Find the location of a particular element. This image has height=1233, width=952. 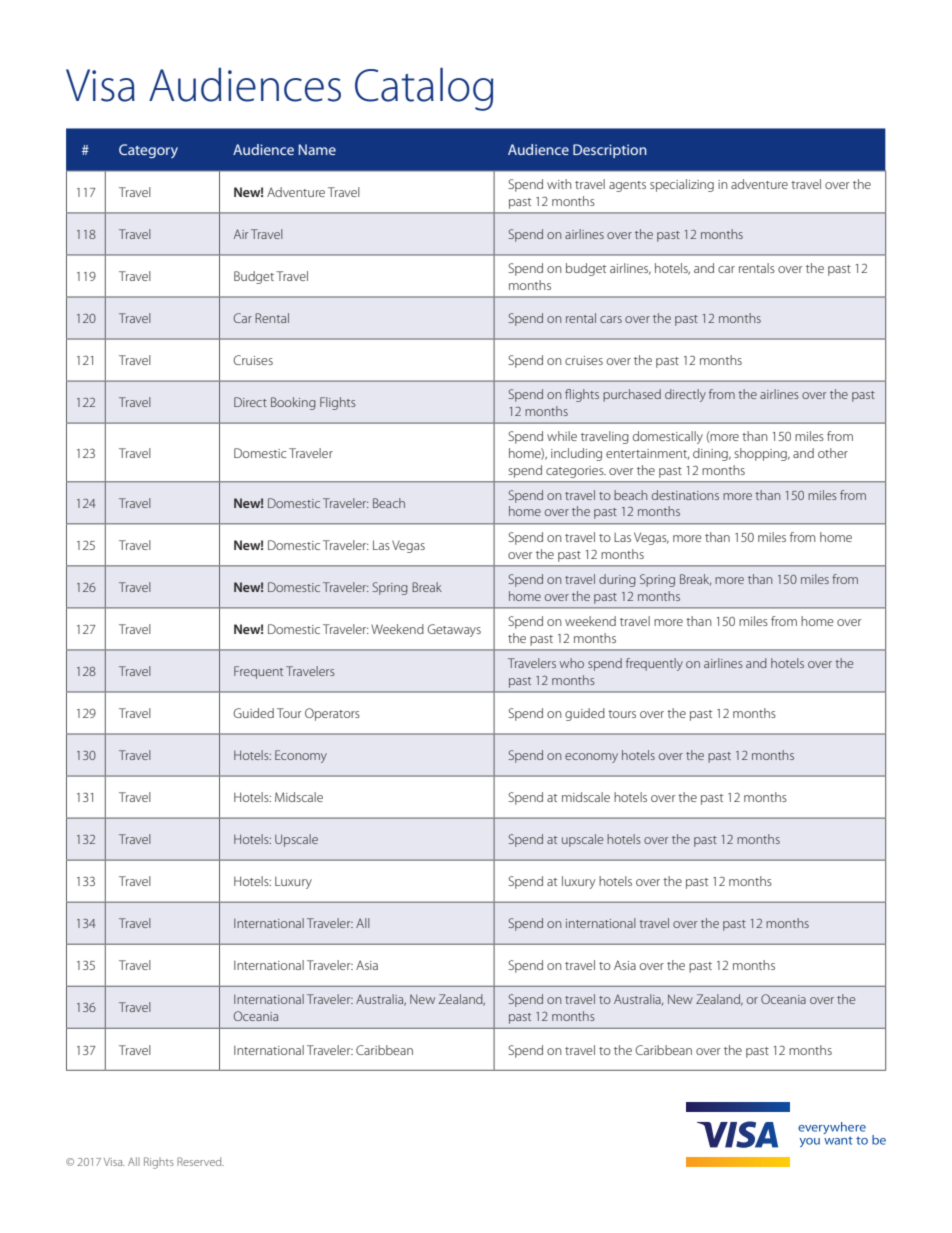

Catalog is located at coordinates (424, 89).
